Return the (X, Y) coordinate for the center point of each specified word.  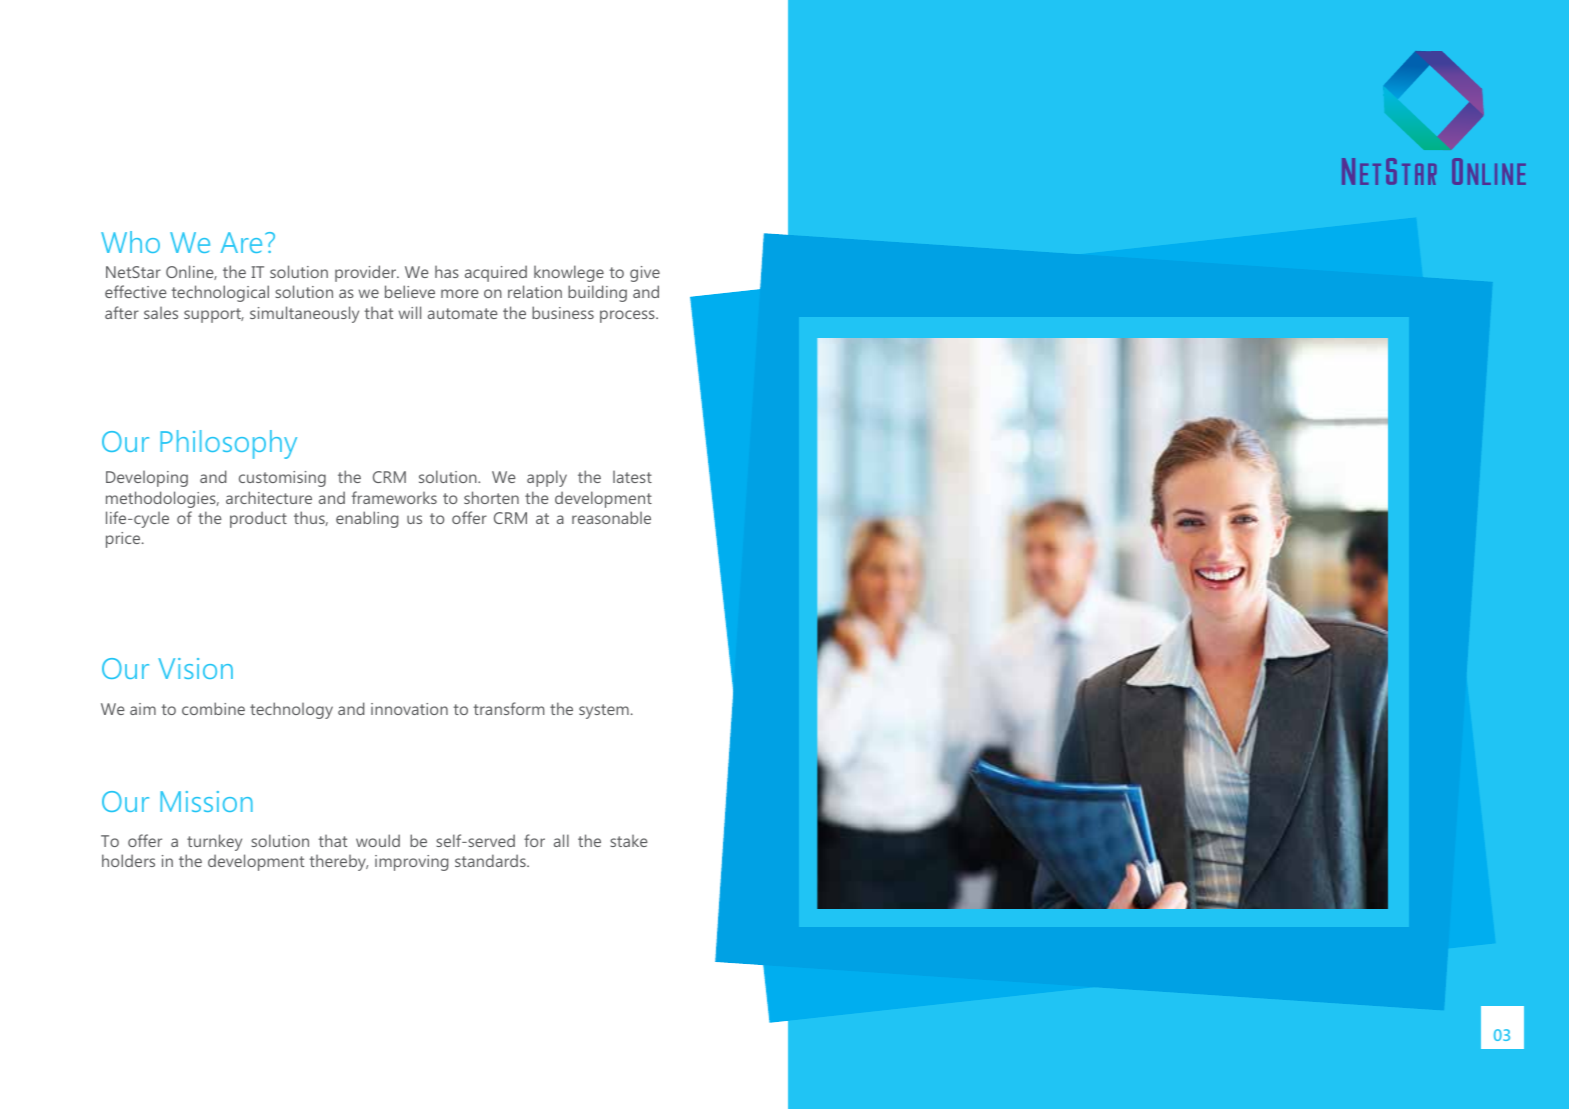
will (410, 312)
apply (547, 478)
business (563, 312)
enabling (367, 519)
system (604, 711)
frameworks (394, 497)
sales (161, 313)
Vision (195, 668)
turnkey (214, 842)
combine (213, 708)
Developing (147, 479)
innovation (409, 709)
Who (130, 242)
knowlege (569, 273)
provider (367, 273)
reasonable (611, 517)
